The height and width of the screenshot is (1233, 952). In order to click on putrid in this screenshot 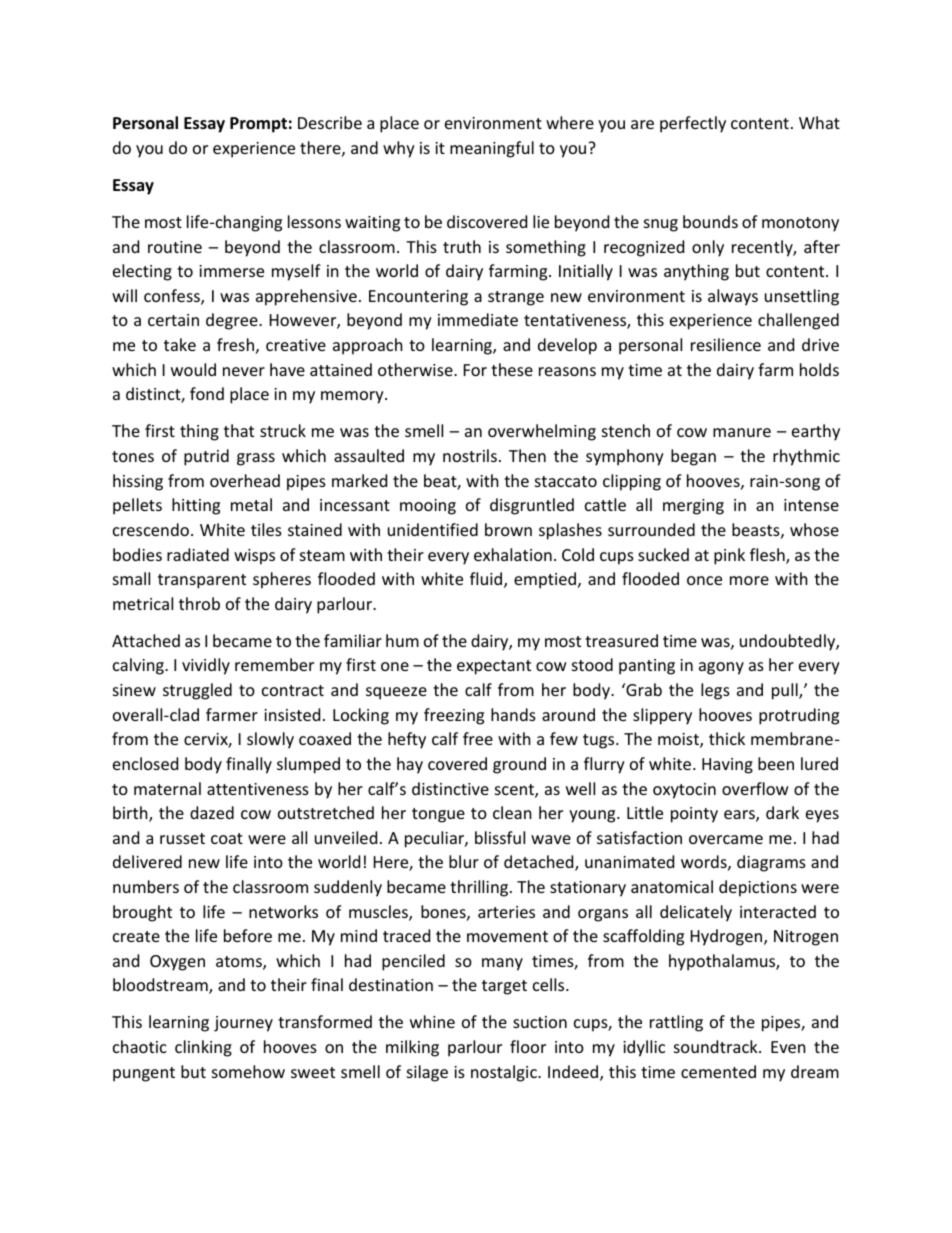, I will do `click(206, 457)`.
